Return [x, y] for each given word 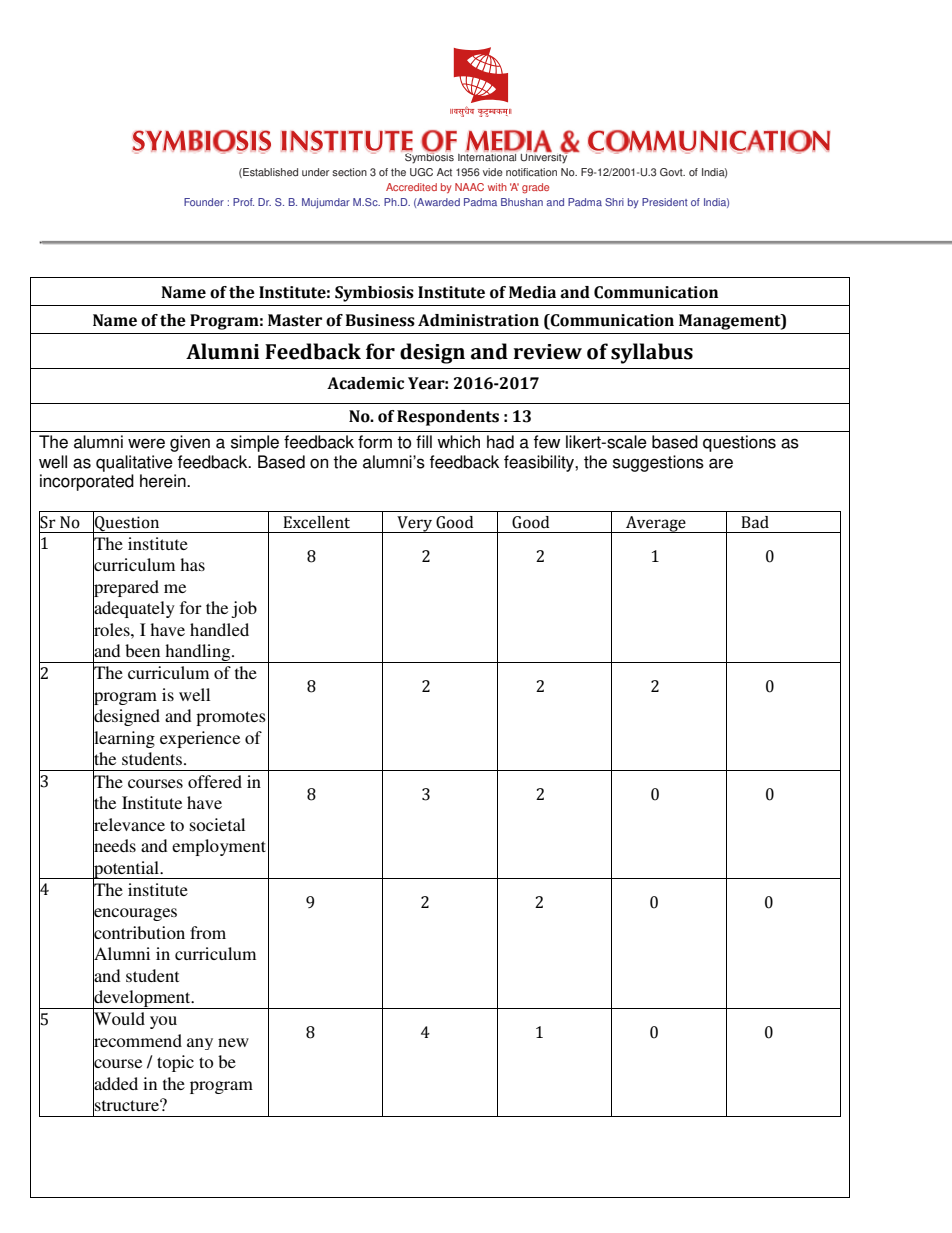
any [200, 1044]
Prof [243, 202]
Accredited [411, 187]
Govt [672, 172]
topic [175, 1063]
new [233, 1042]
